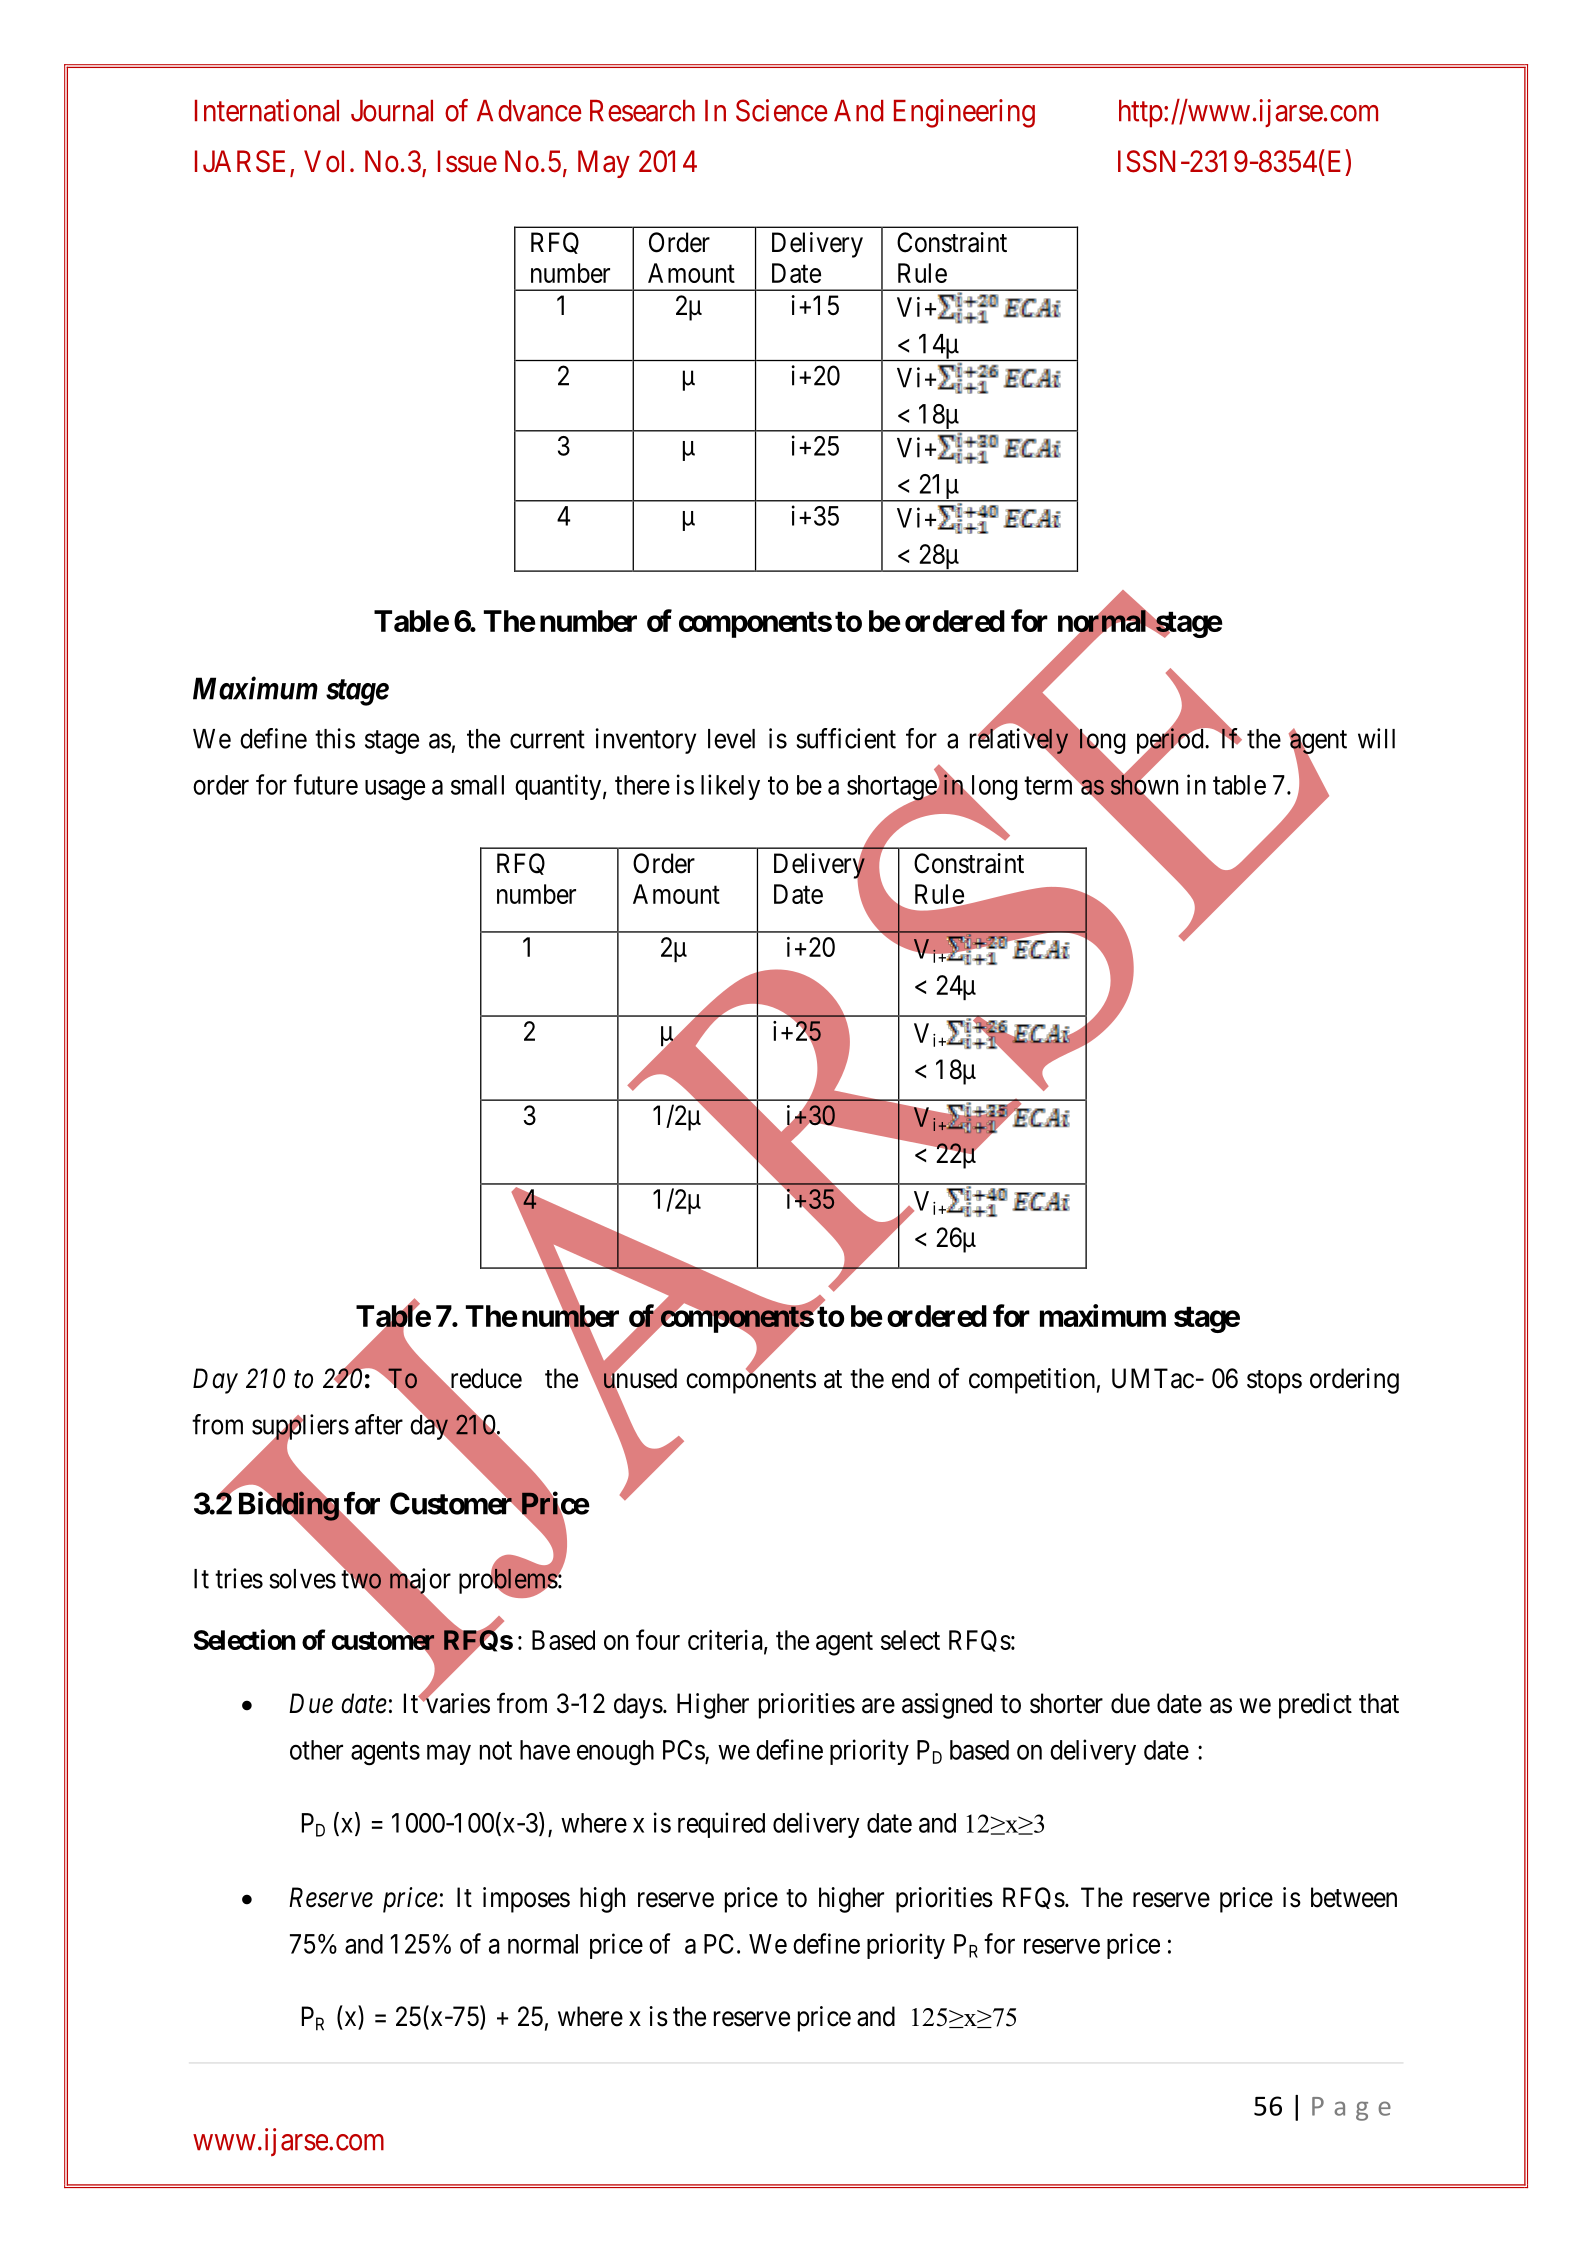 Image resolution: width=1592 pixels, height=2252 pixels. I want to click on solves, so click(302, 1579).
